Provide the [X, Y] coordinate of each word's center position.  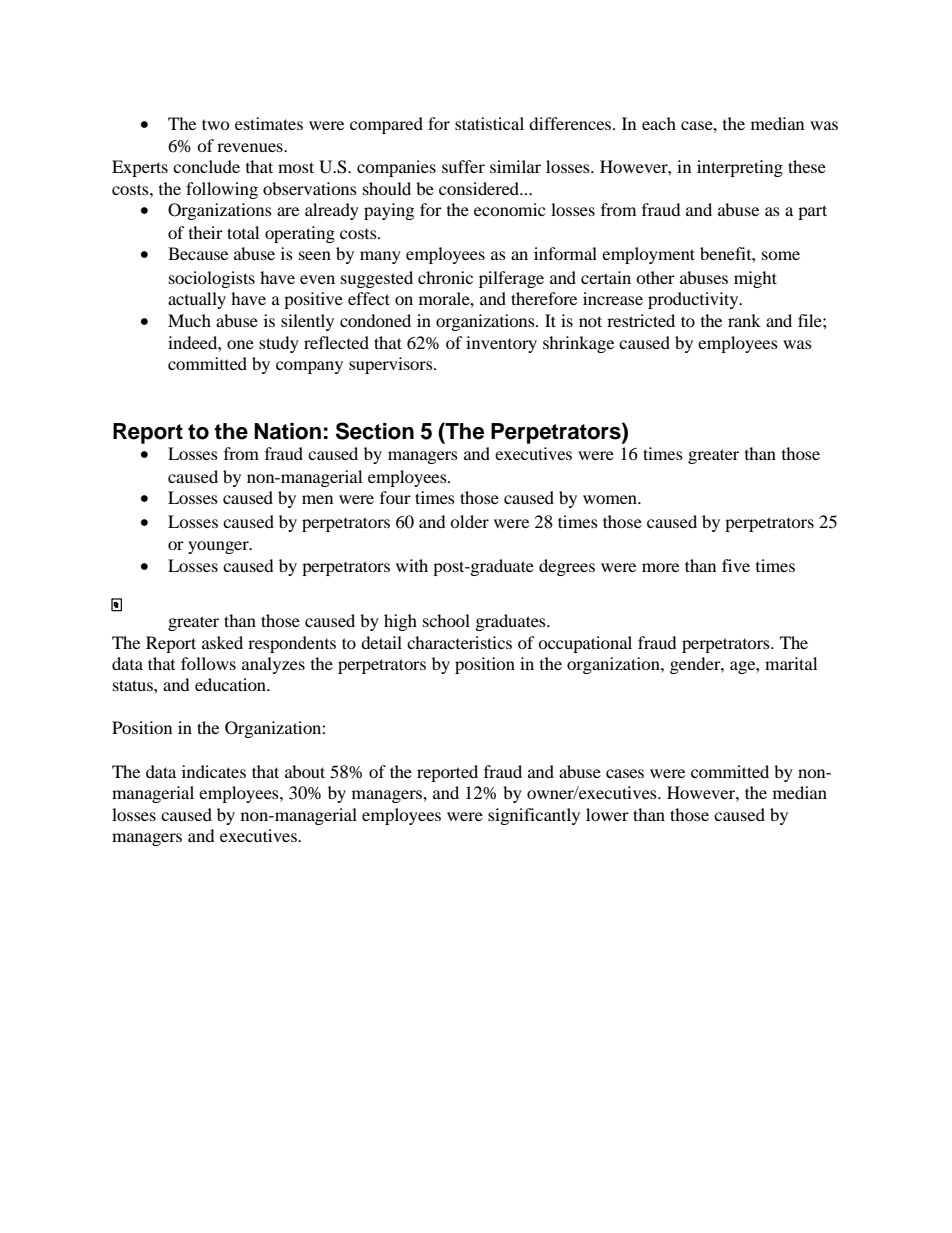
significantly [534, 816]
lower [607, 814]
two [216, 124]
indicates [214, 771]
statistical [489, 123]
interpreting [740, 168]
